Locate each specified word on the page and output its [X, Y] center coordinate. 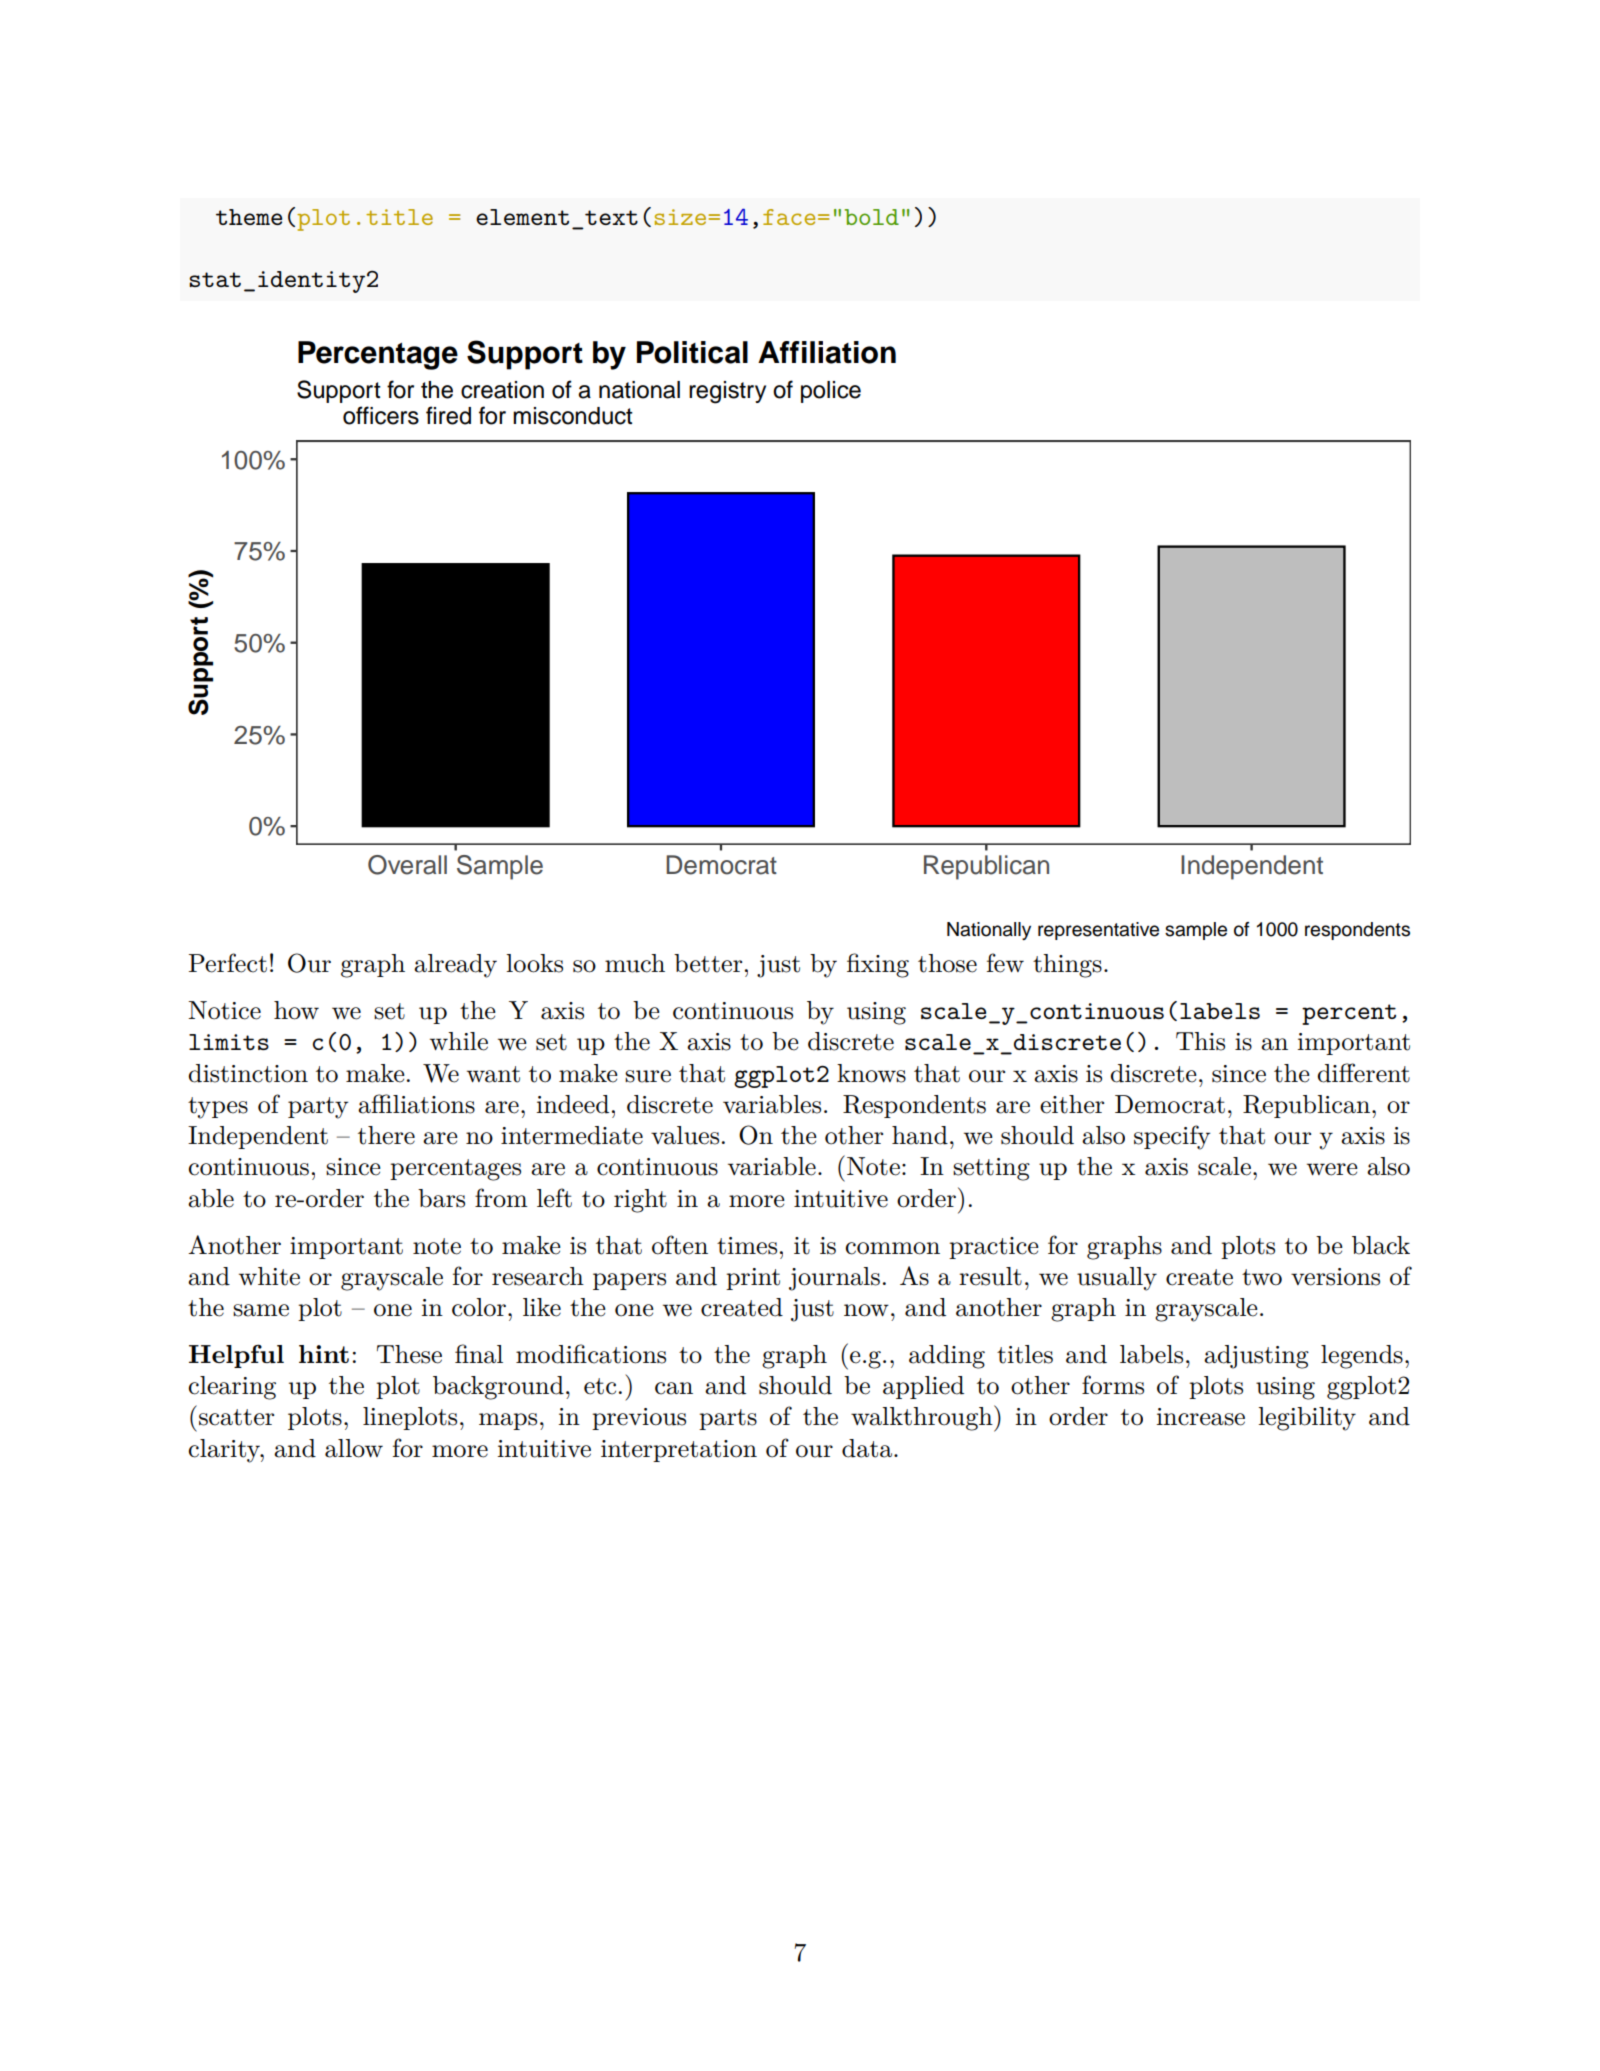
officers [381, 415]
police [831, 392]
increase [1200, 1417]
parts [728, 1419]
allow [354, 1448]
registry [727, 392]
